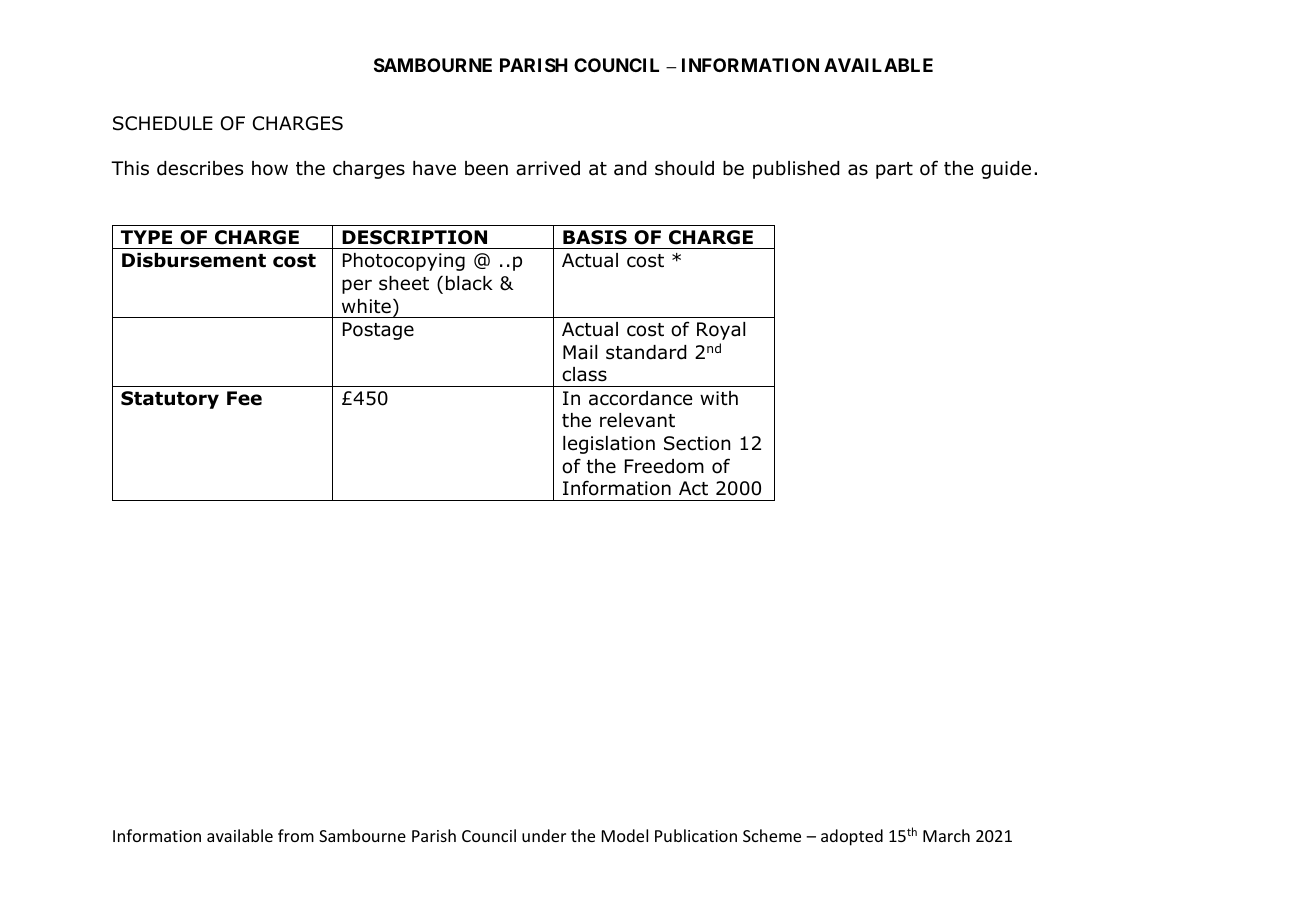  What do you see at coordinates (609, 445) in the document?
I see `legislation` at bounding box center [609, 445].
